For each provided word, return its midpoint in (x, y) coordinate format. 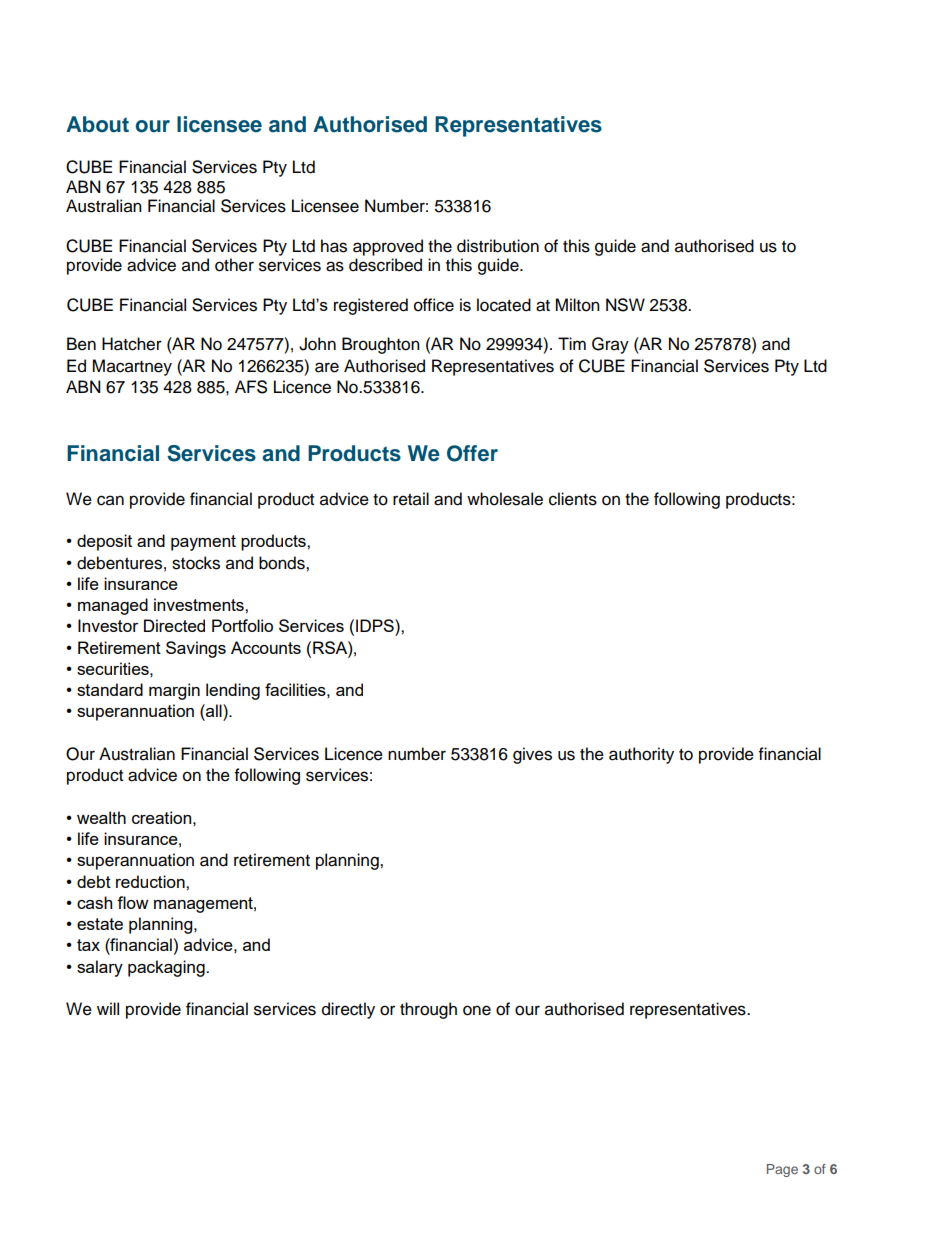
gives (532, 755)
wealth (101, 817)
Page (782, 1170)
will (108, 1008)
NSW (625, 305)
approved (388, 247)
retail (411, 499)
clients (573, 499)
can (110, 500)
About (97, 124)
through (428, 1010)
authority (641, 755)
